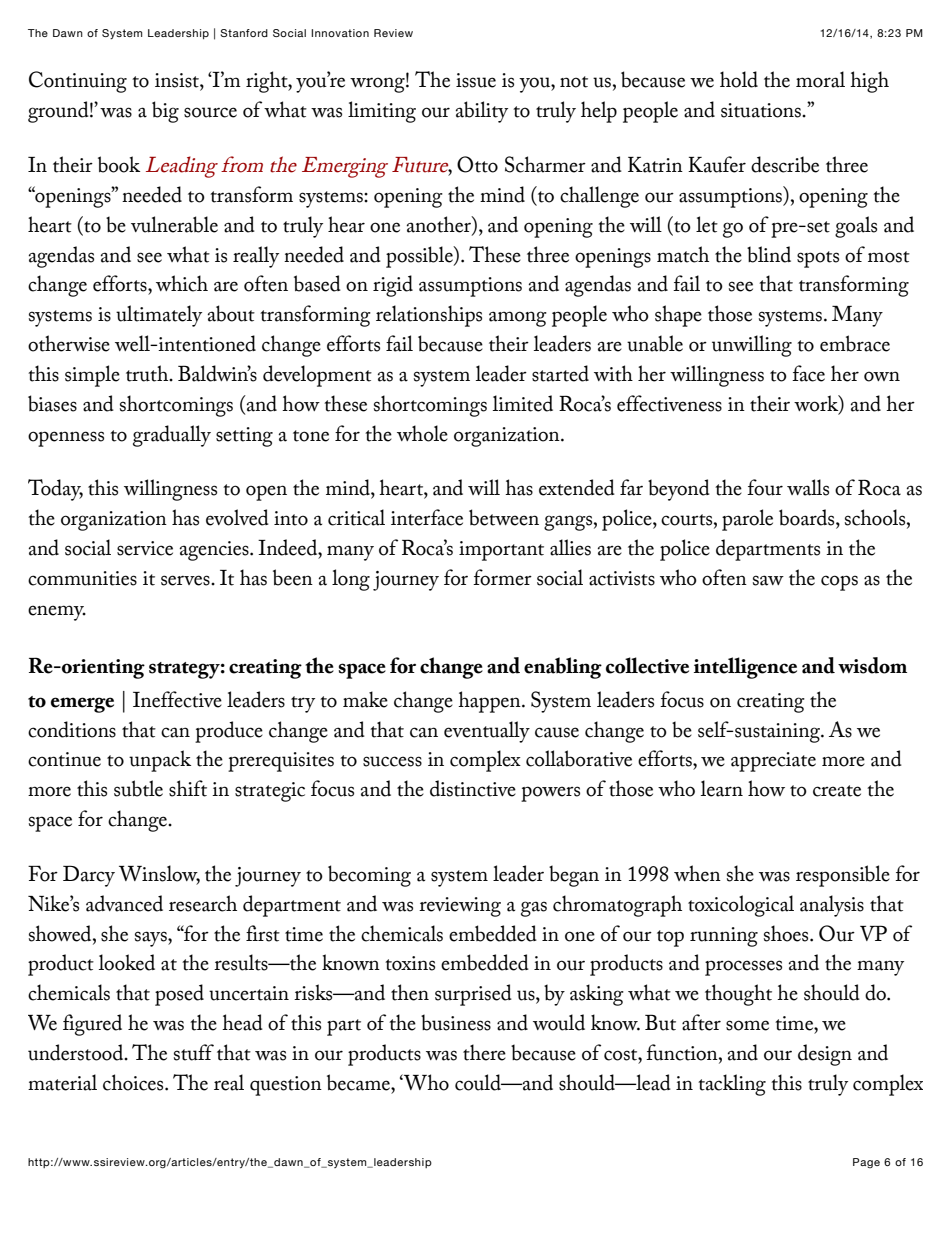 This screenshot has height=1233, width=952. I want to click on there, so click(484, 1052).
